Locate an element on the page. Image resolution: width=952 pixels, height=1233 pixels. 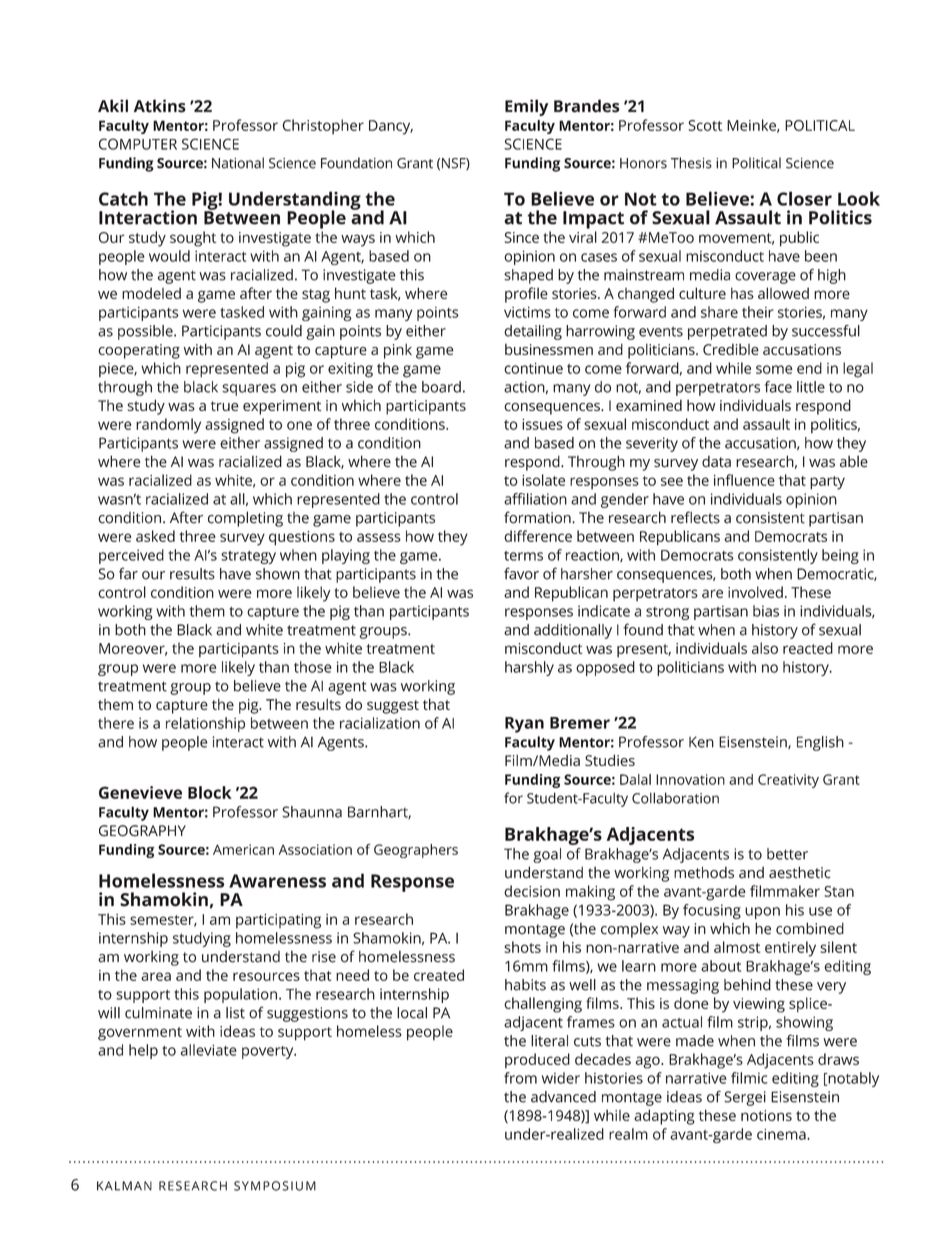
Scott is located at coordinates (705, 125).
